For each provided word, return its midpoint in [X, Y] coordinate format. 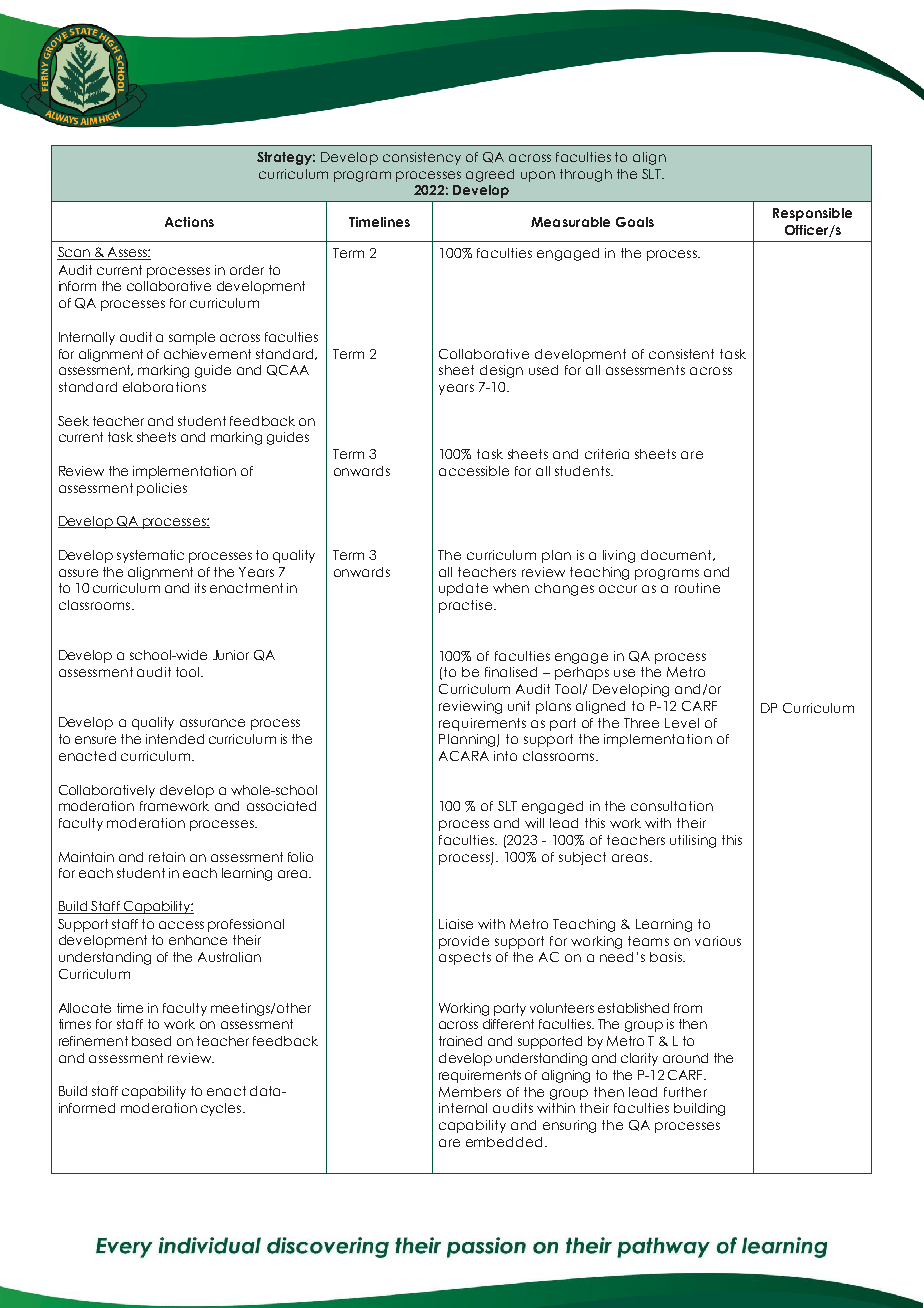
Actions [189, 222]
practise [467, 606]
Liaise [456, 924]
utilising [693, 841]
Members [470, 1092]
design [501, 371]
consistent [681, 354]
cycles [222, 1109]
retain [167, 857]
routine [697, 588]
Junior [231, 655]
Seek [73, 421]
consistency [422, 158]
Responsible [812, 214]
